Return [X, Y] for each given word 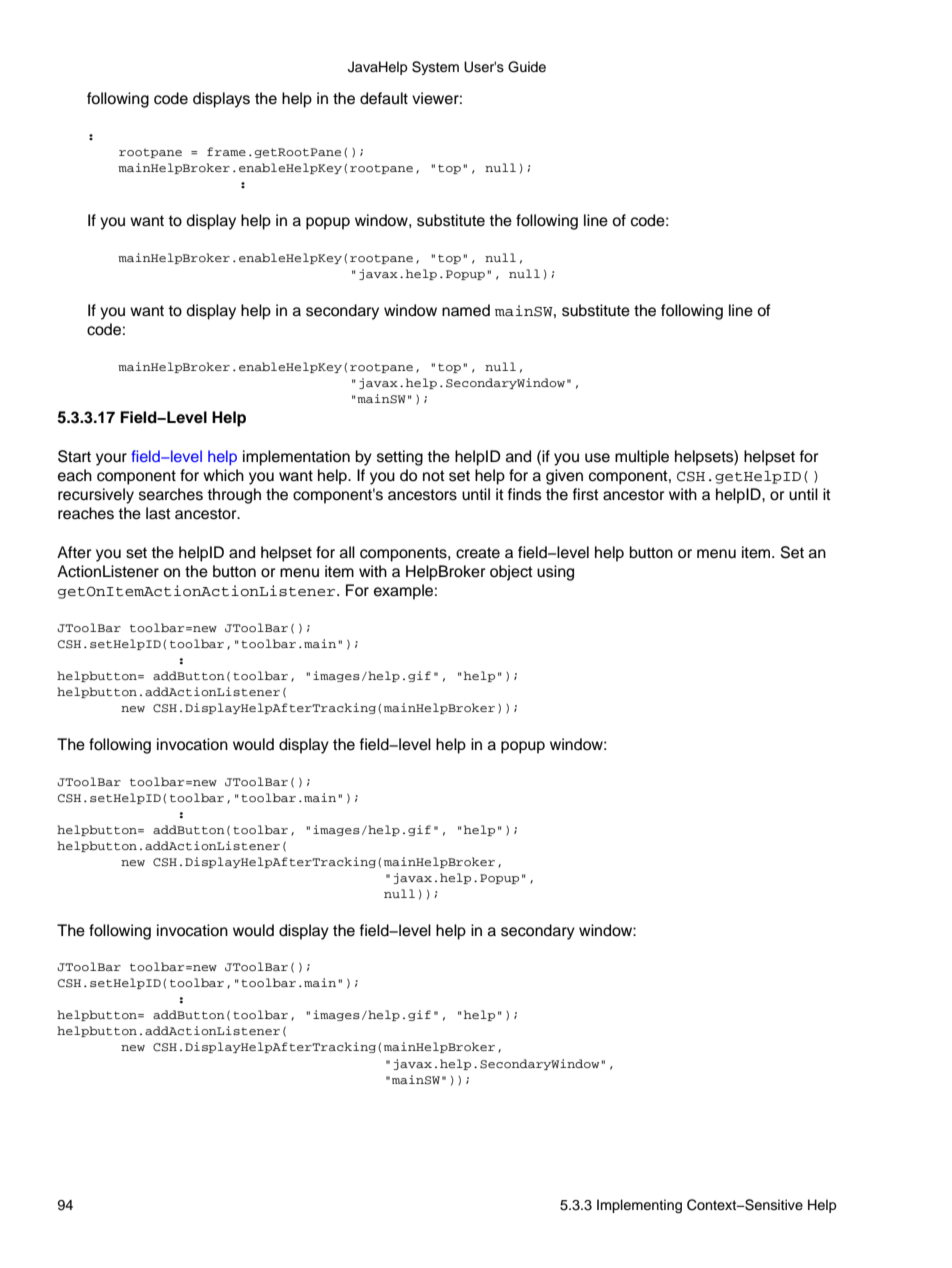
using [555, 573]
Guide [527, 67]
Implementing [639, 1206]
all [347, 552]
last [158, 513]
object [511, 573]
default [384, 98]
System [435, 68]
